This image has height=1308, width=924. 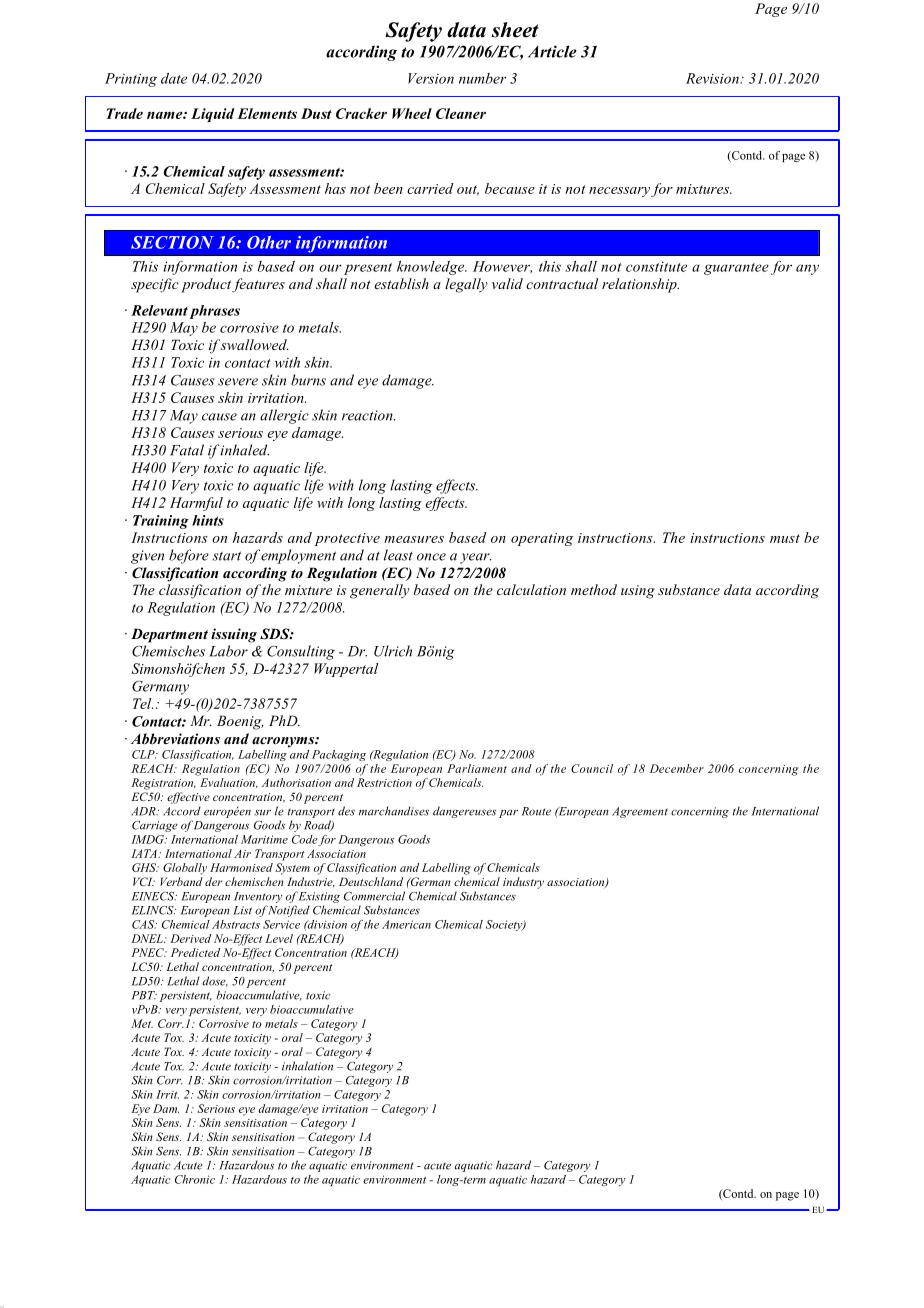 I want to click on date, so click(x=174, y=78).
